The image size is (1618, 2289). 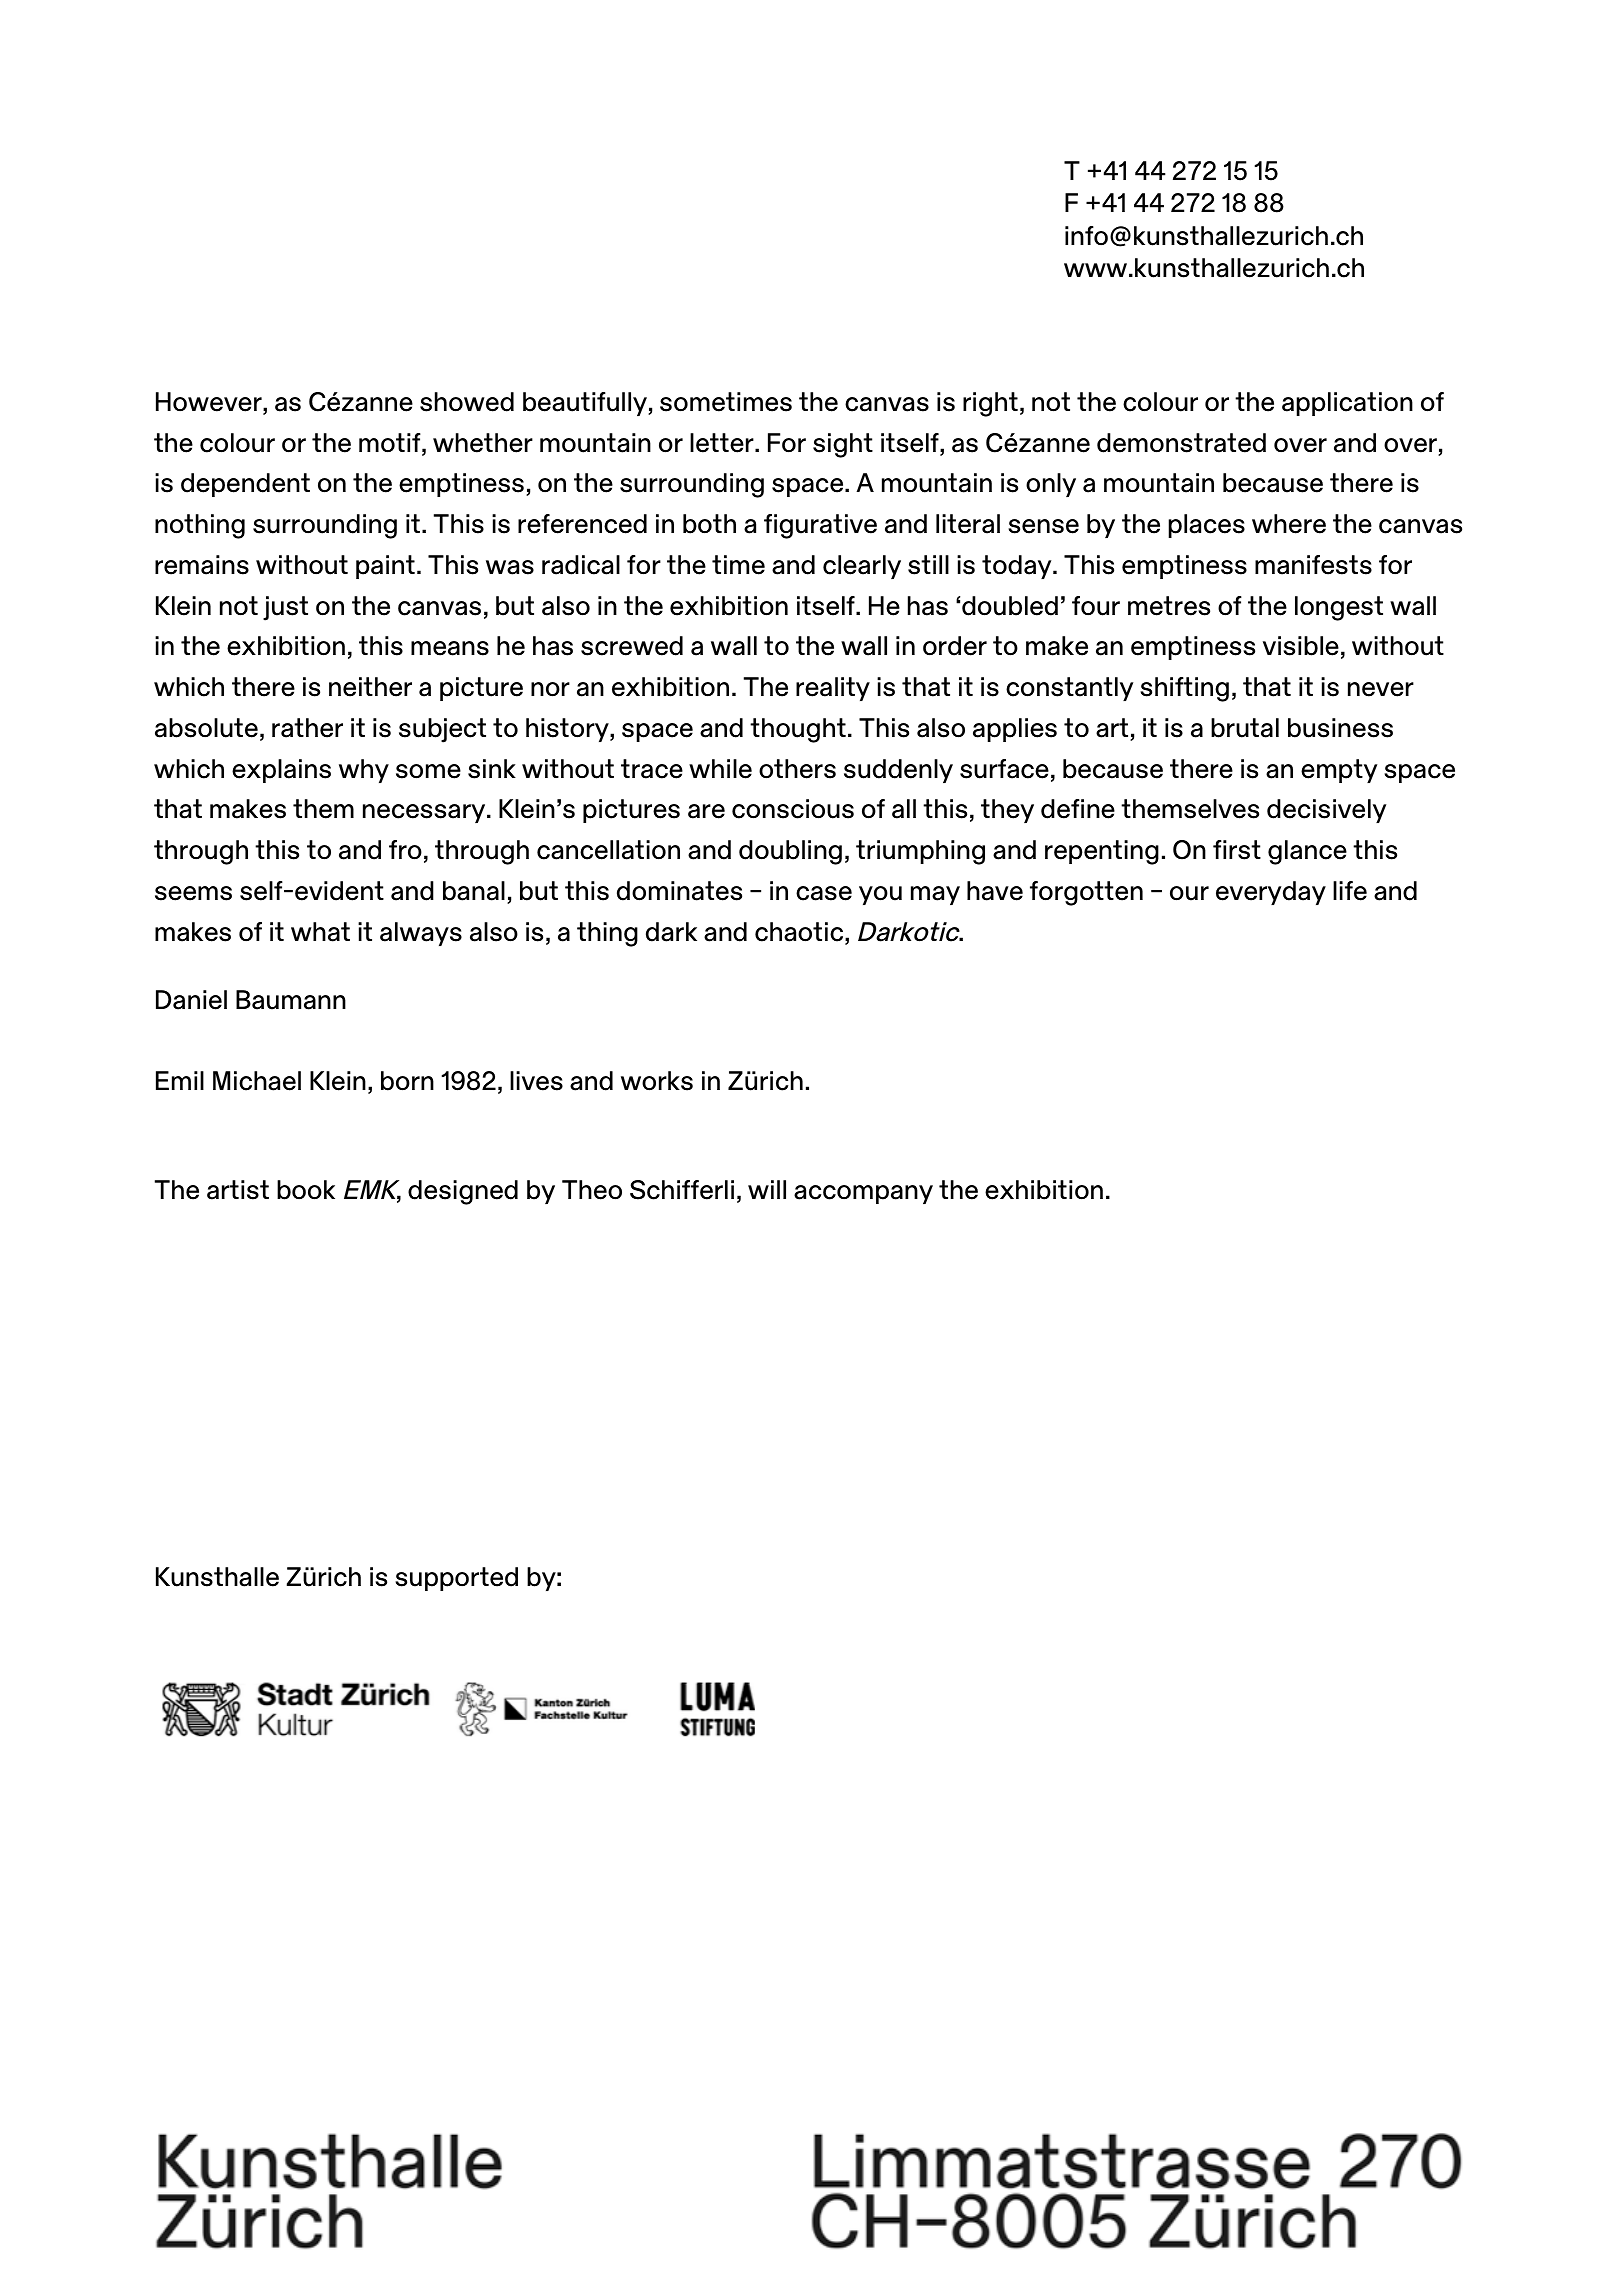 What do you see at coordinates (306, 1190) in the screenshot?
I see `book` at bounding box center [306, 1190].
